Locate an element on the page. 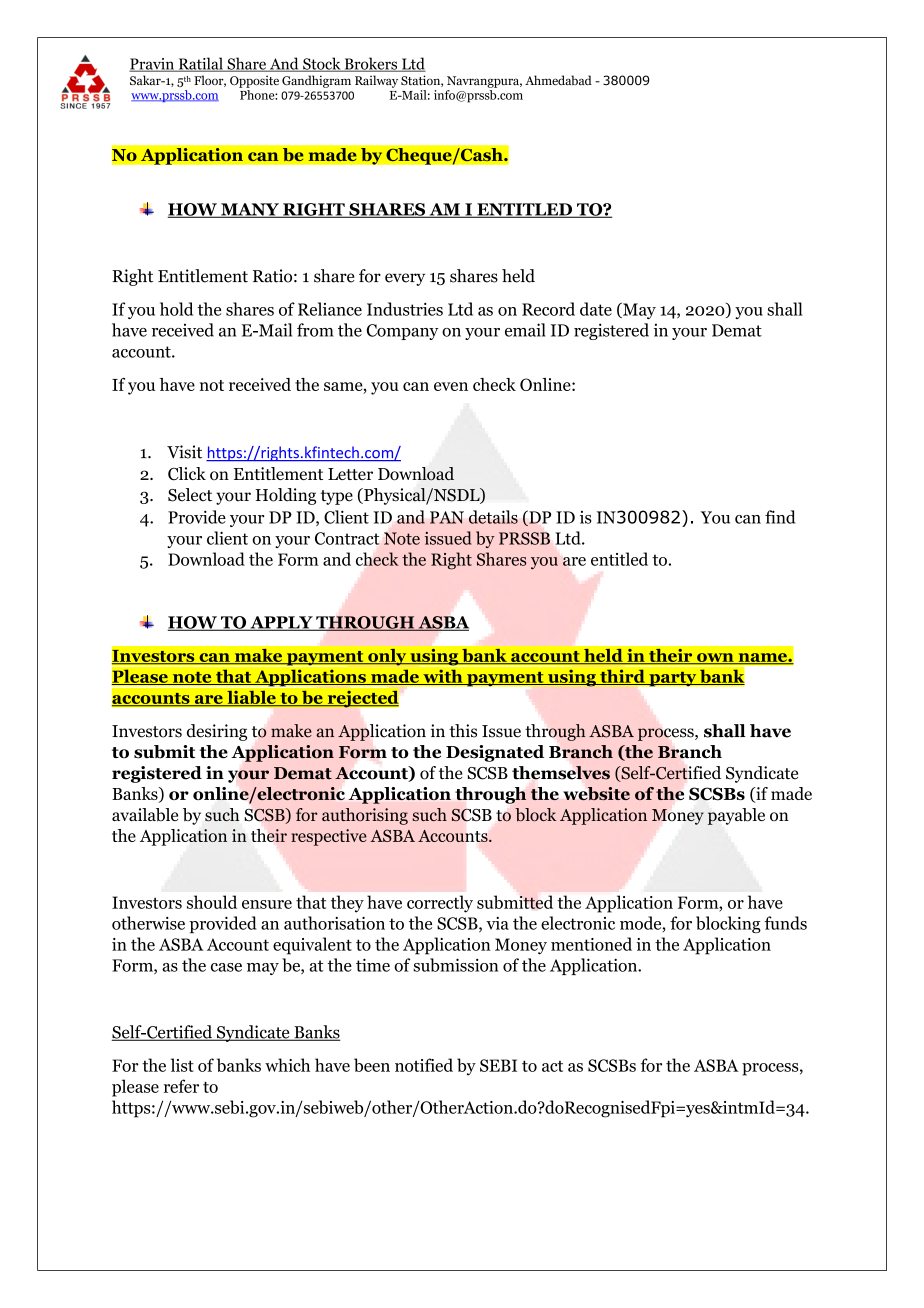  Visit is located at coordinates (184, 452).
